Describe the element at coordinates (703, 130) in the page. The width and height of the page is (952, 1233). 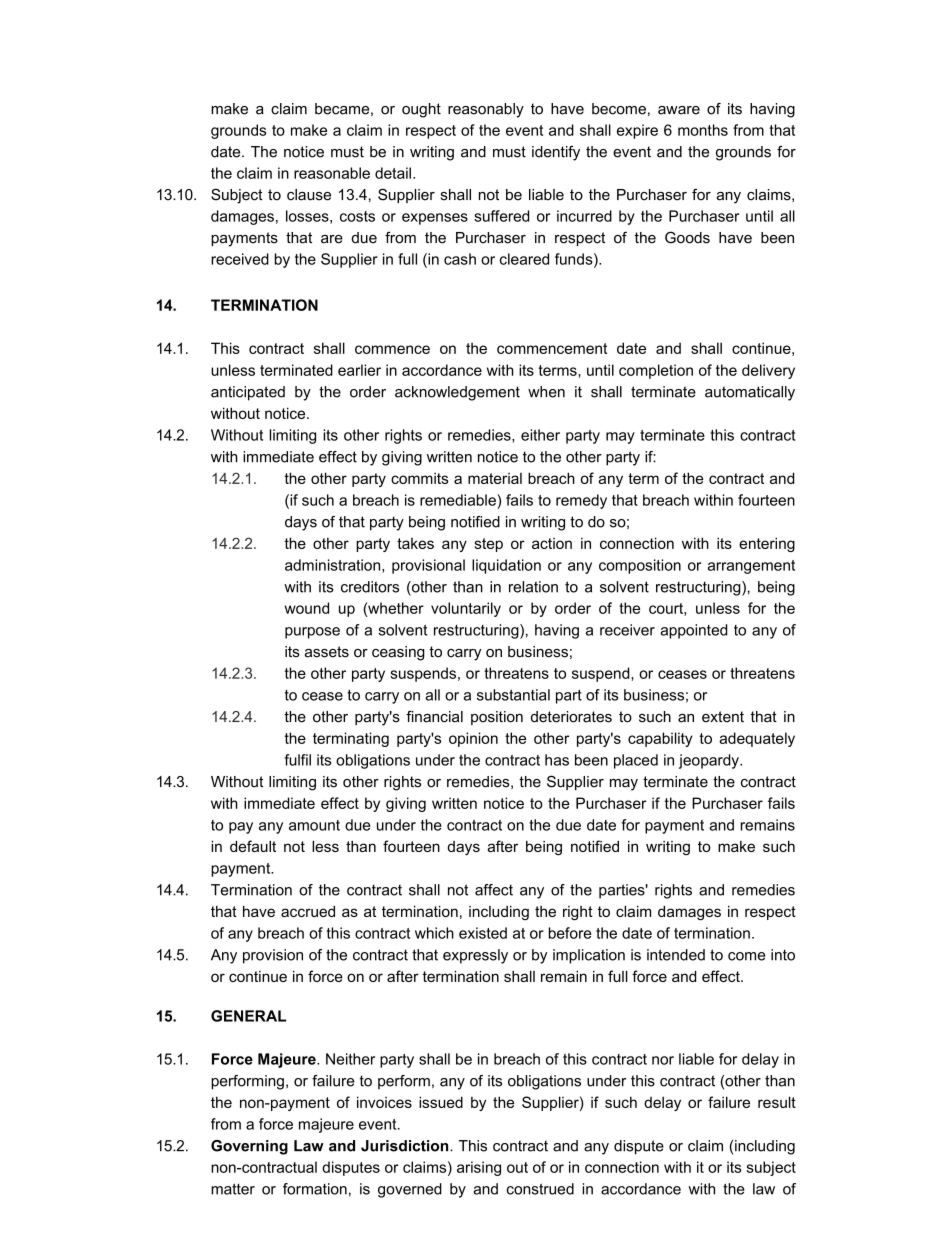
I see `months` at that location.
